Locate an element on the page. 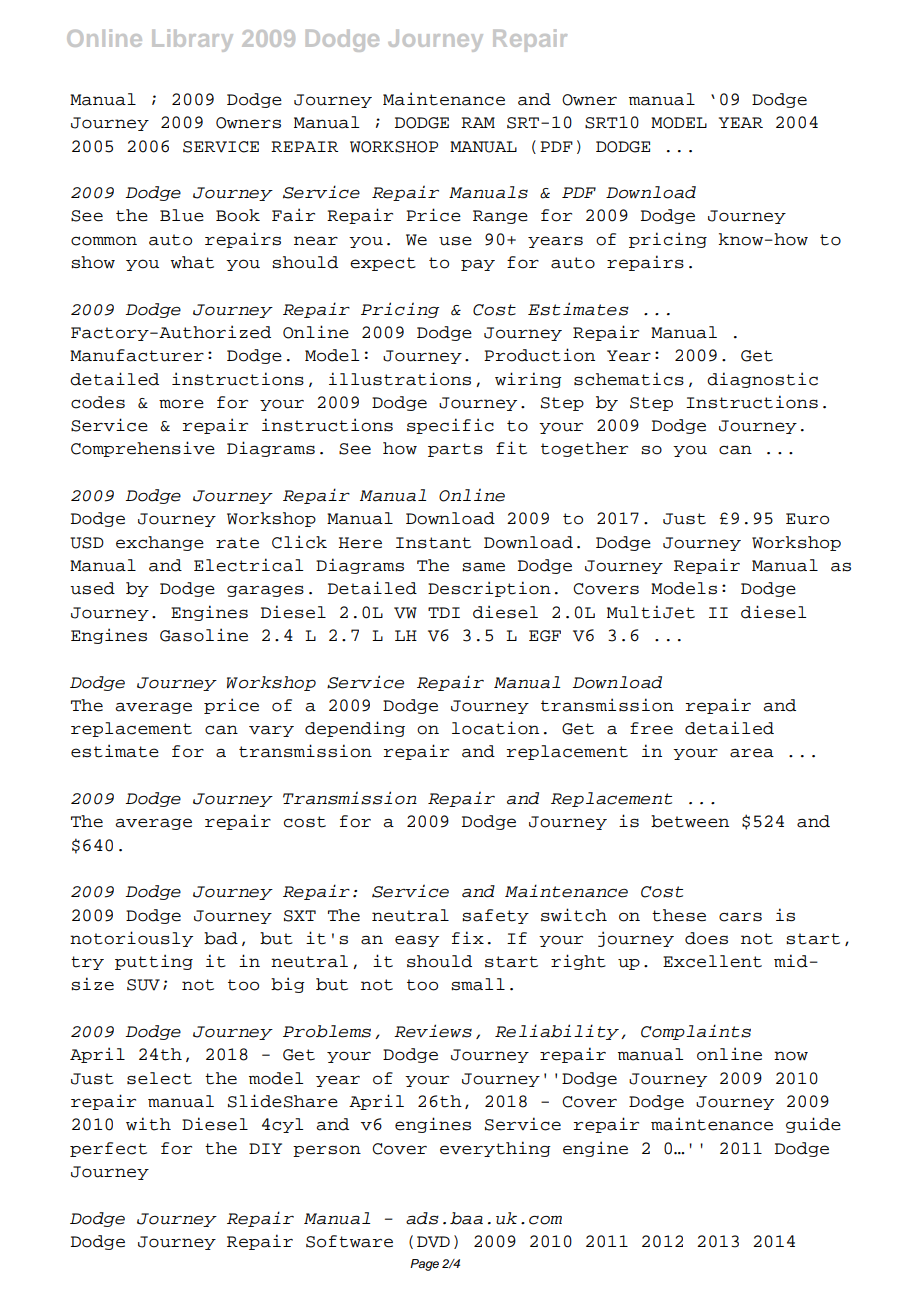  Library is located at coordinates (192, 40).
